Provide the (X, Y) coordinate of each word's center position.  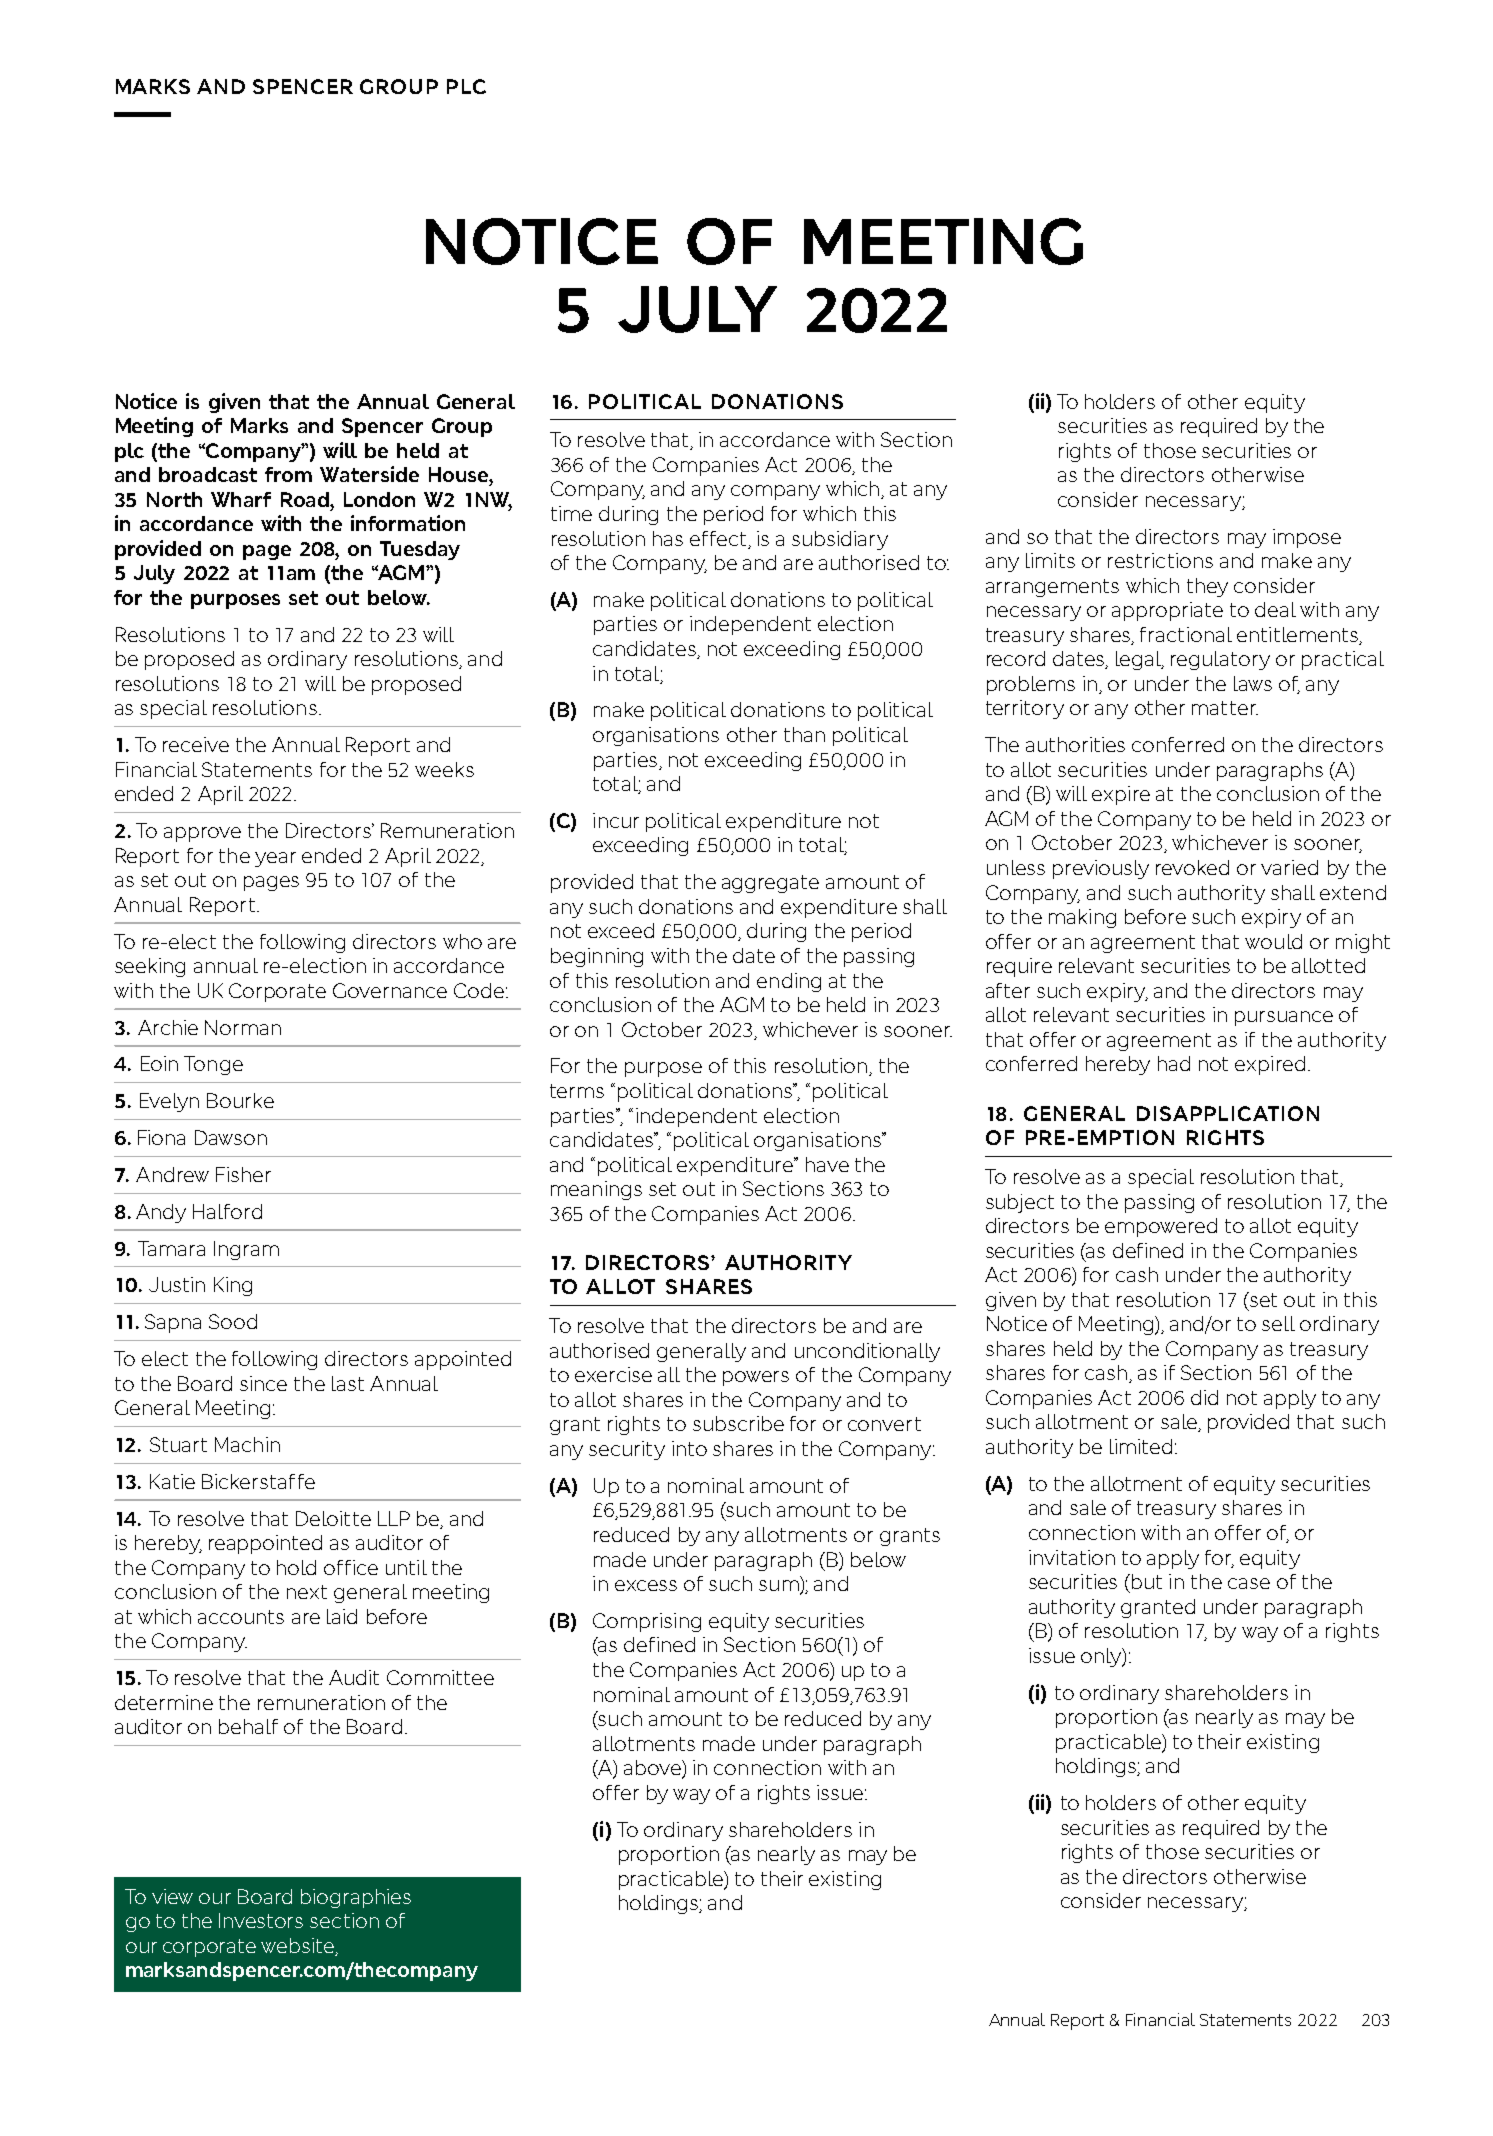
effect (718, 538)
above (653, 1769)
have (827, 1164)
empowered (1161, 1227)
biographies (356, 1898)
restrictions (1160, 560)
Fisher (243, 1174)
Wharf (241, 499)
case (1249, 1583)
